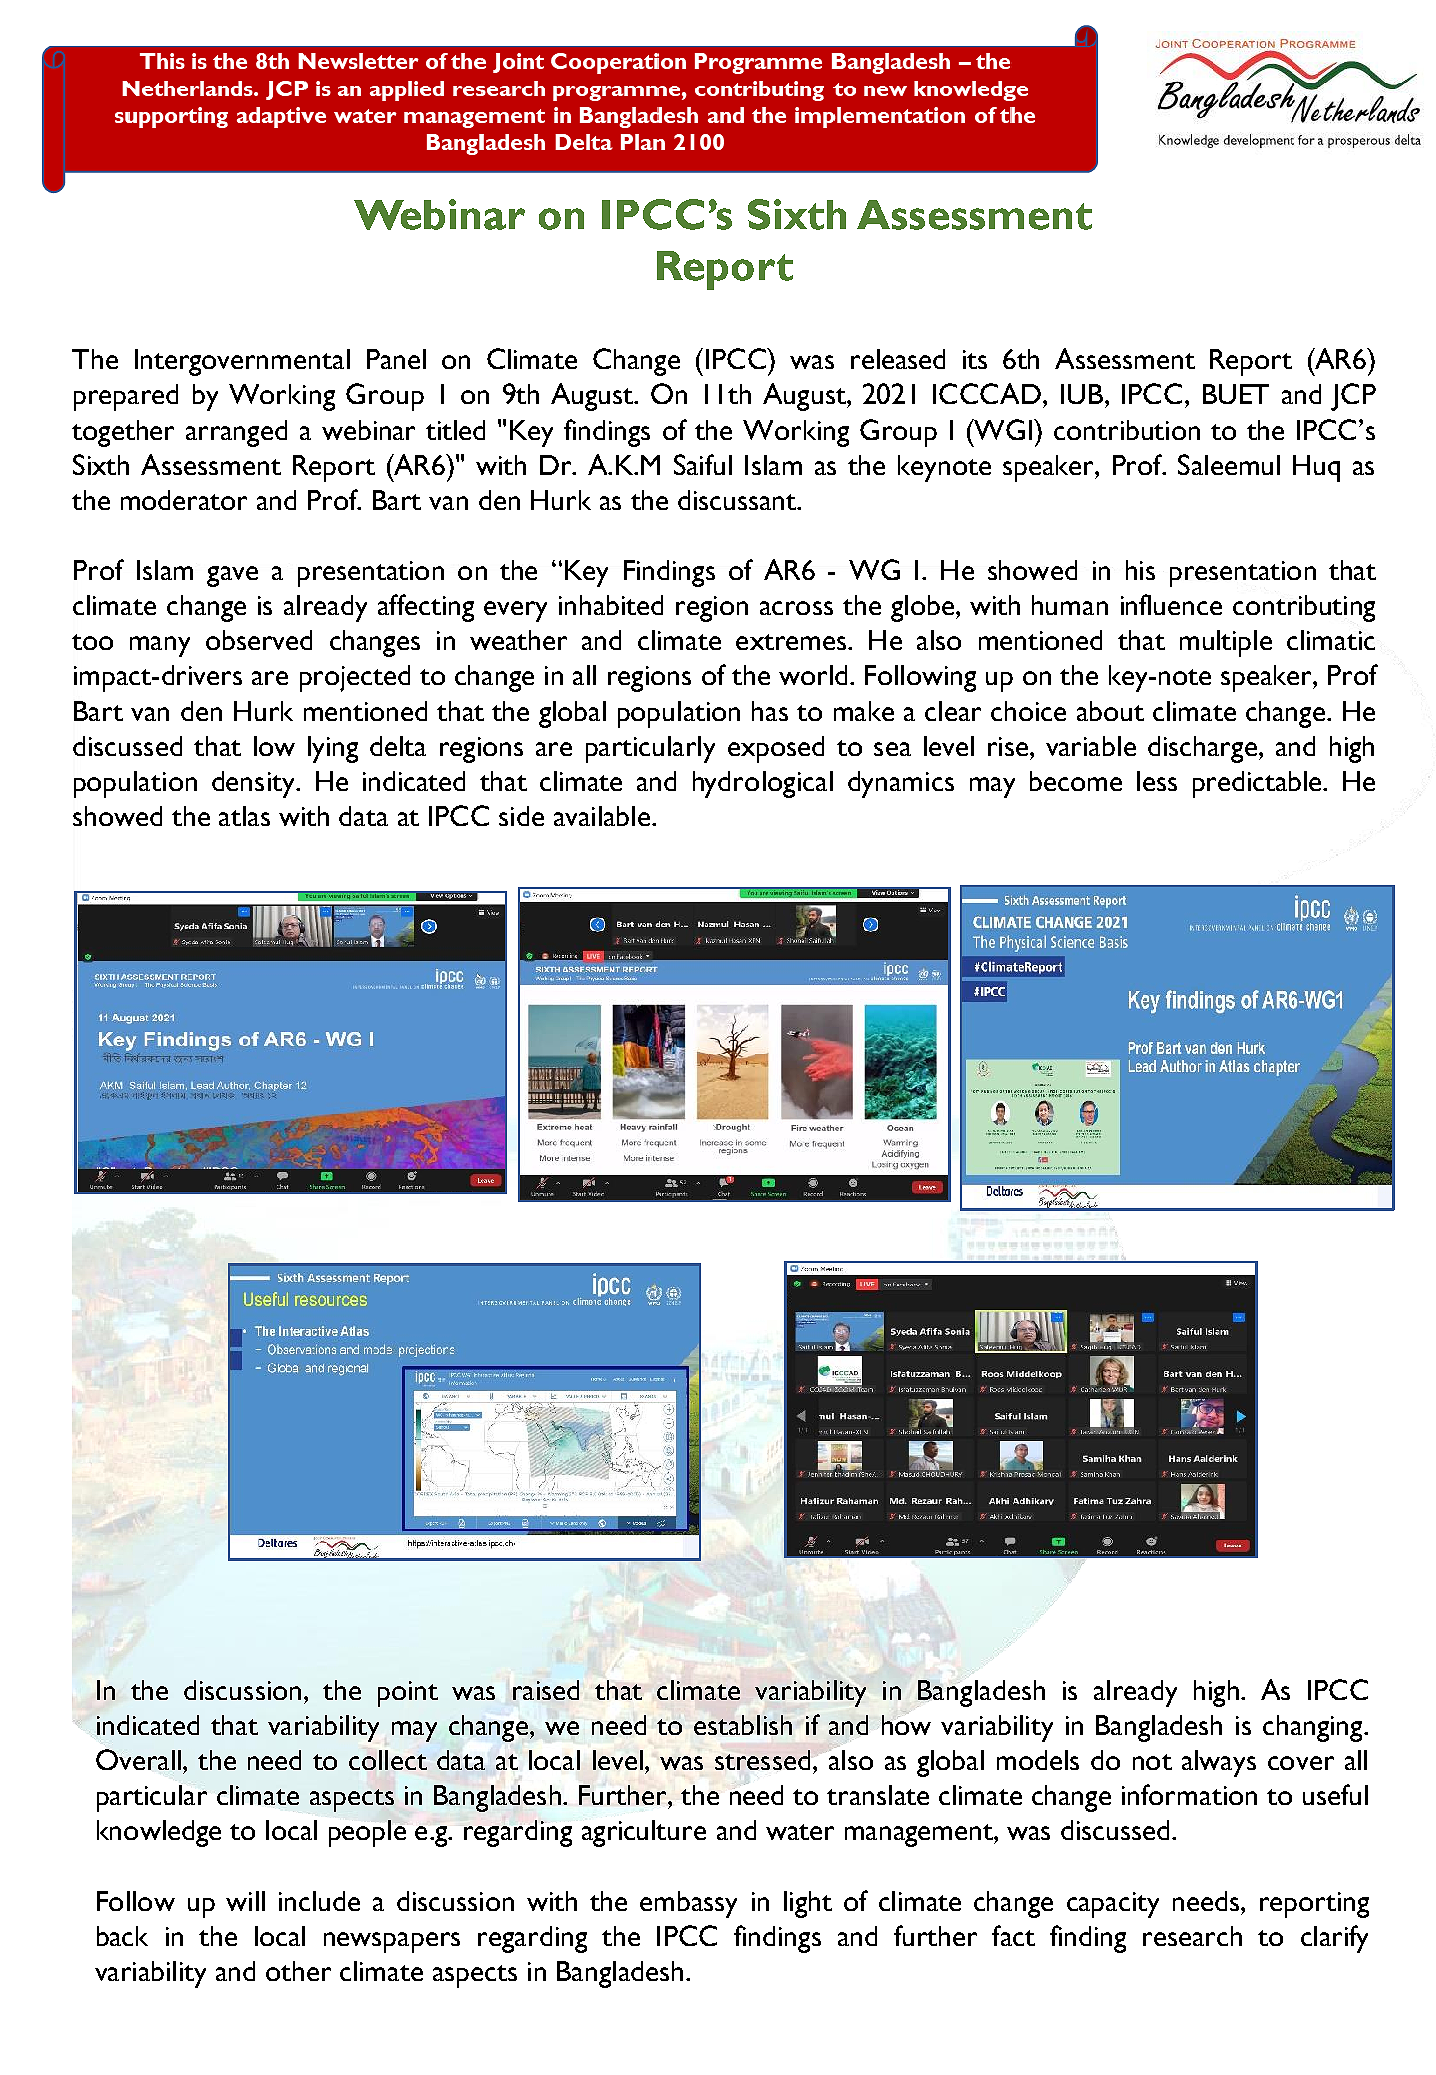 The image size is (1436, 2075). I want to click on has, so click(770, 711).
